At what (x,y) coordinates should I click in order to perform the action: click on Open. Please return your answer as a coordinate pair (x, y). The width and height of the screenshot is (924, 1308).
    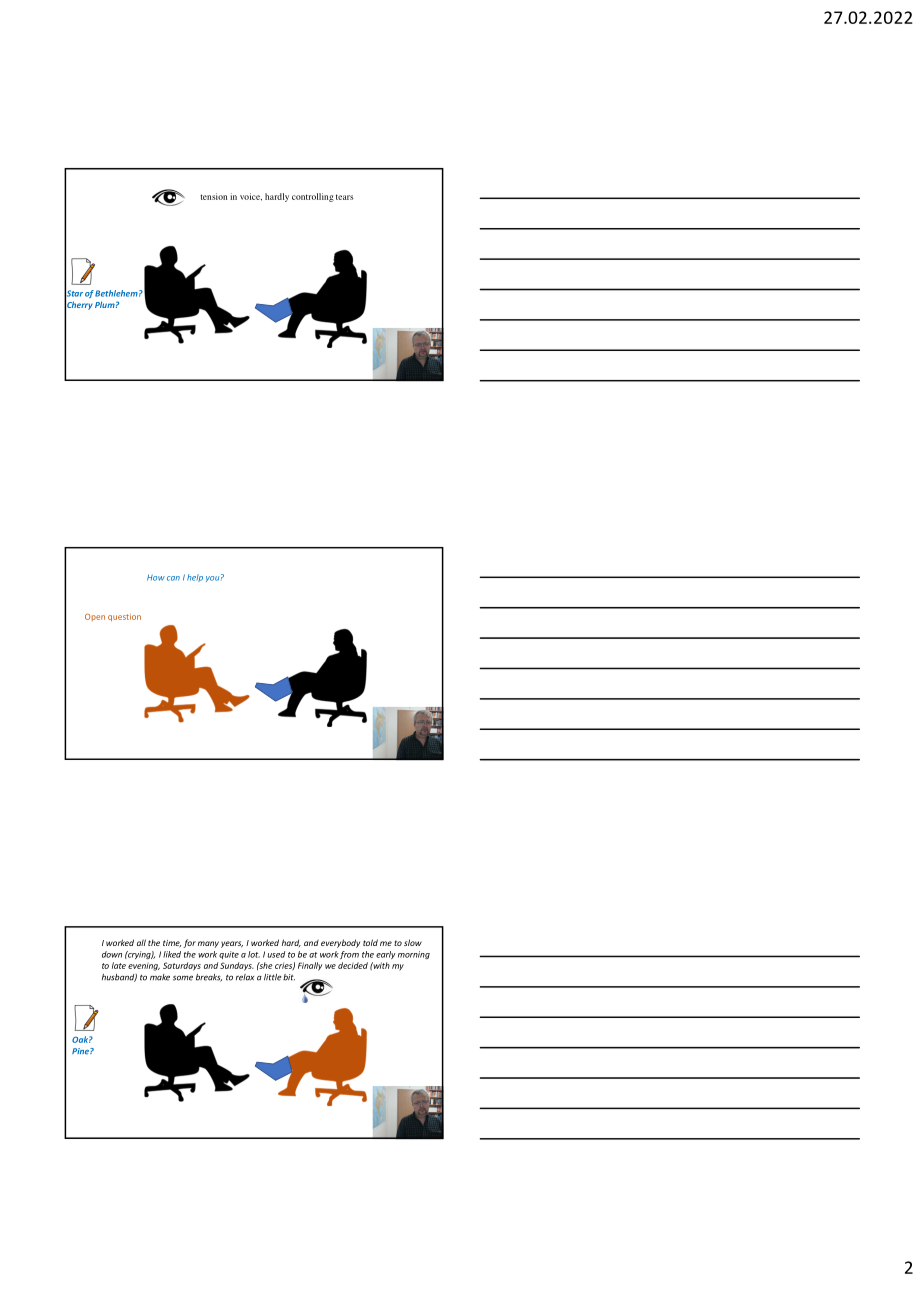
    Looking at the image, I should click on (95, 617).
